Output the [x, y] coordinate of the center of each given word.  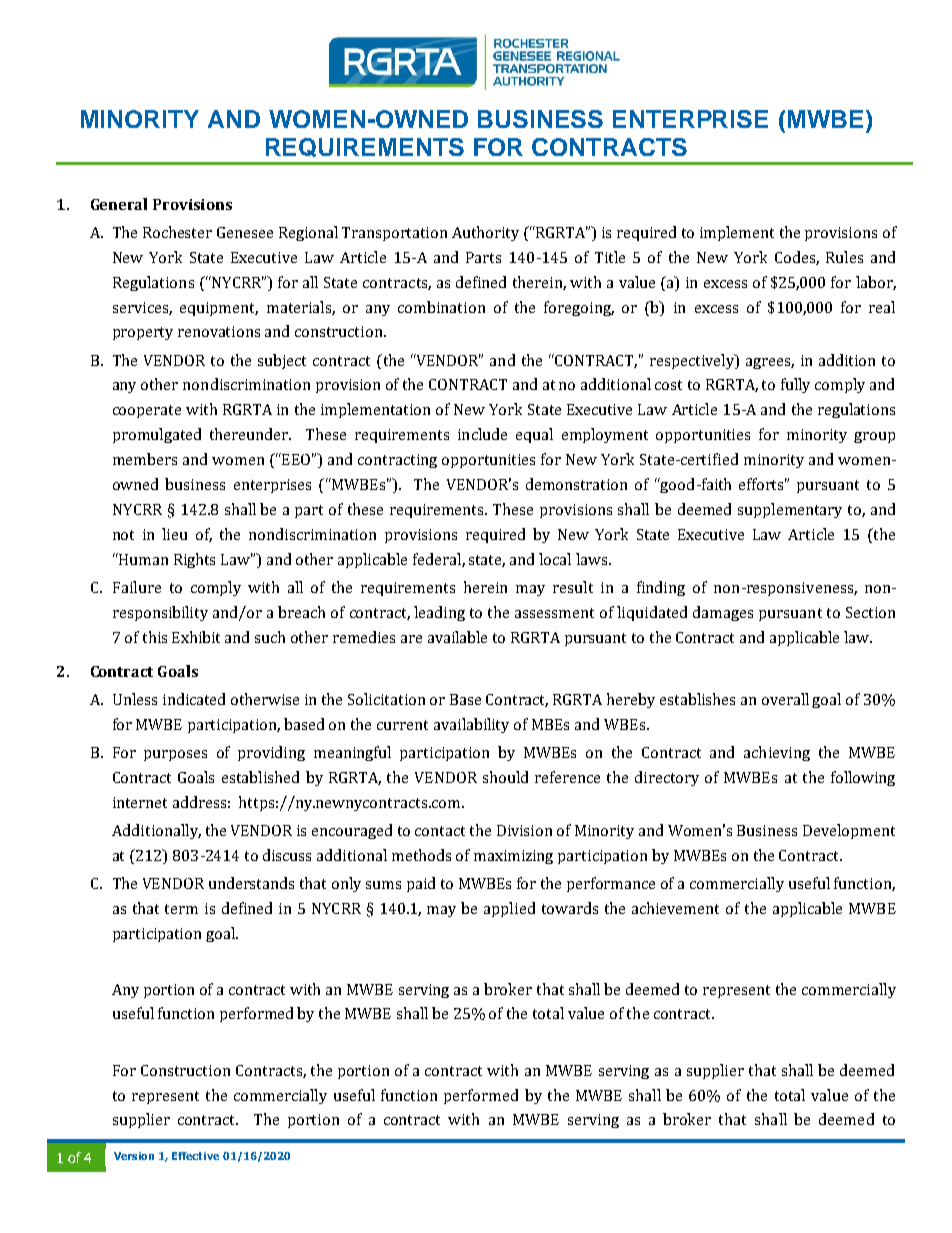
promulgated [157, 435]
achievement [675, 908]
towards [570, 908]
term [181, 909]
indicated [194, 699]
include [482, 434]
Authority [485, 233]
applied [509, 909]
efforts [763, 484]
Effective [195, 1156]
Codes [796, 258]
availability [471, 725]
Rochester [177, 232]
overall [785, 699]
